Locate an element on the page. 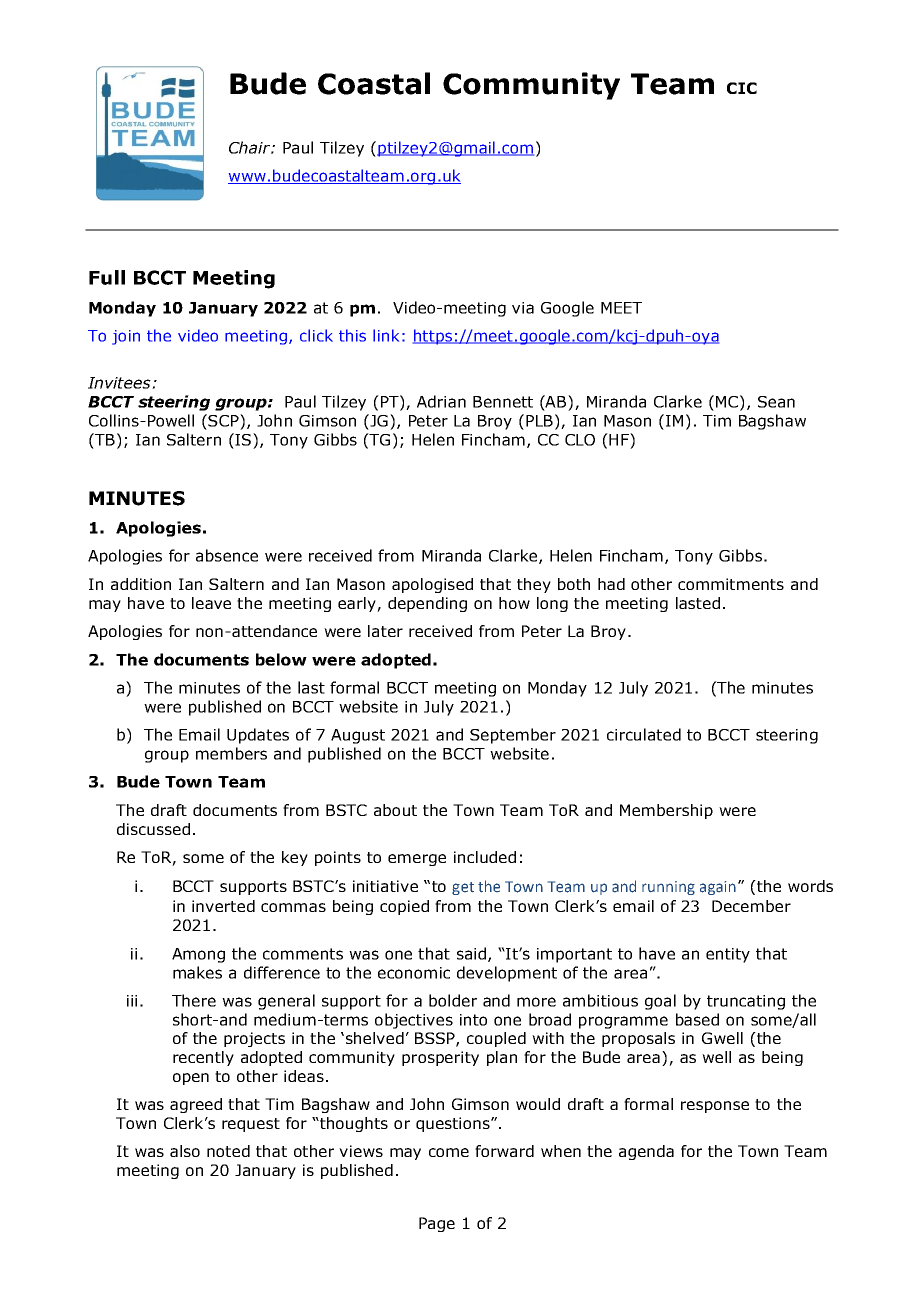  running is located at coordinates (668, 888).
